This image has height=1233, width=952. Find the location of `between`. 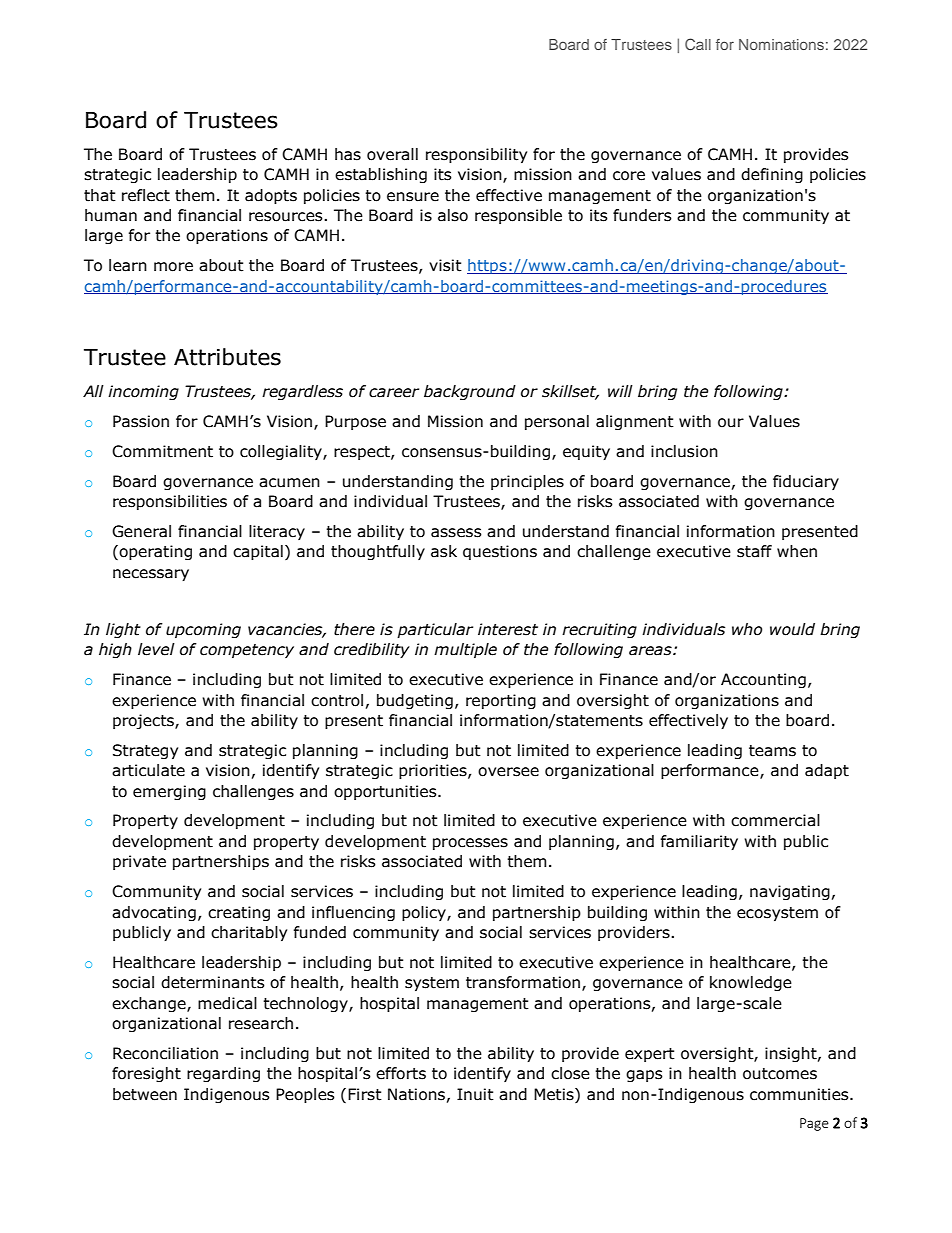

between is located at coordinates (145, 1094).
